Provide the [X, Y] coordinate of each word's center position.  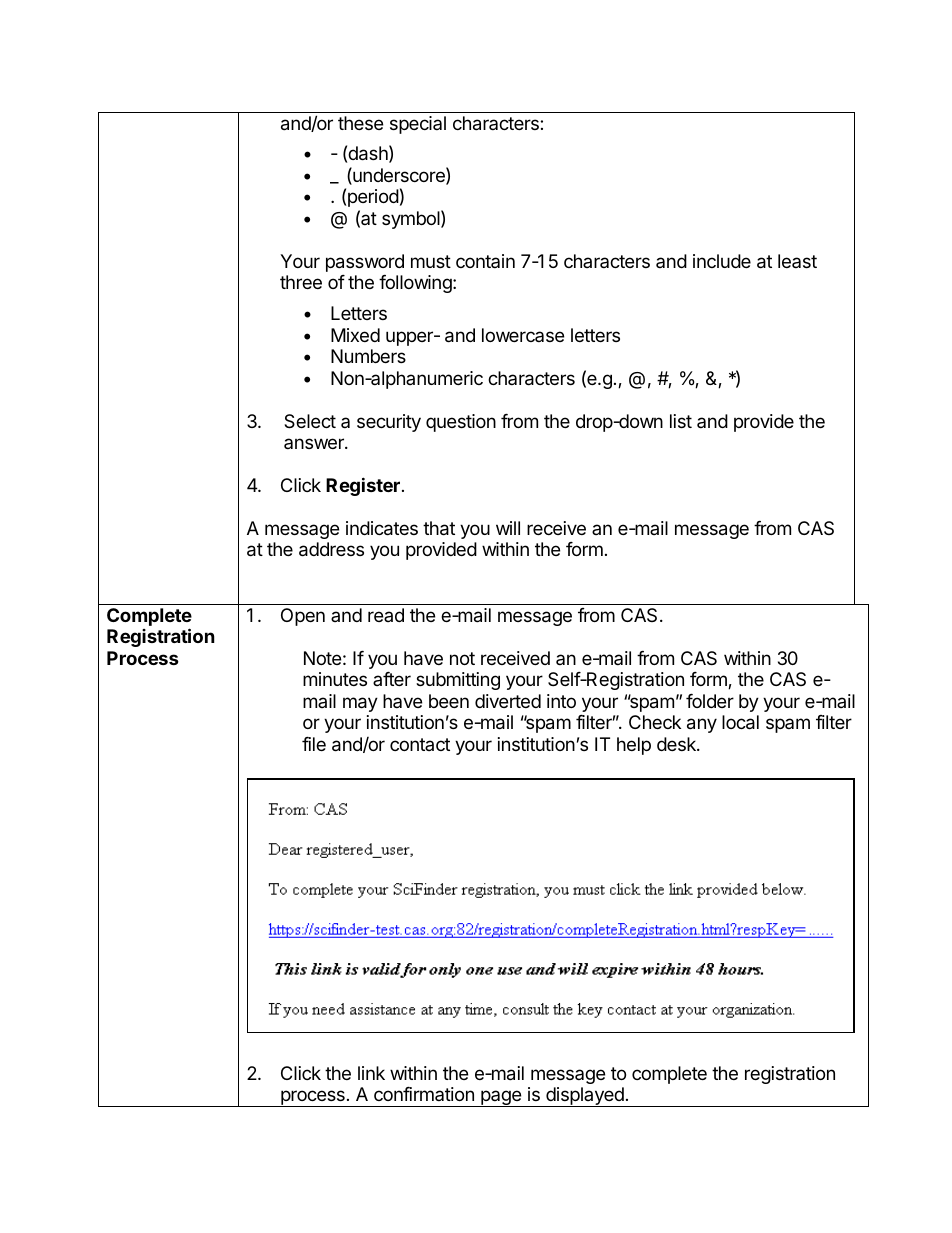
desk [677, 744]
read [386, 615]
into [561, 701]
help [634, 746]
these [360, 123]
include [722, 261]
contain [485, 261]
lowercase [523, 335]
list [681, 421]
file [314, 744]
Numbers [368, 356]
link [371, 1073]
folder [710, 701]
